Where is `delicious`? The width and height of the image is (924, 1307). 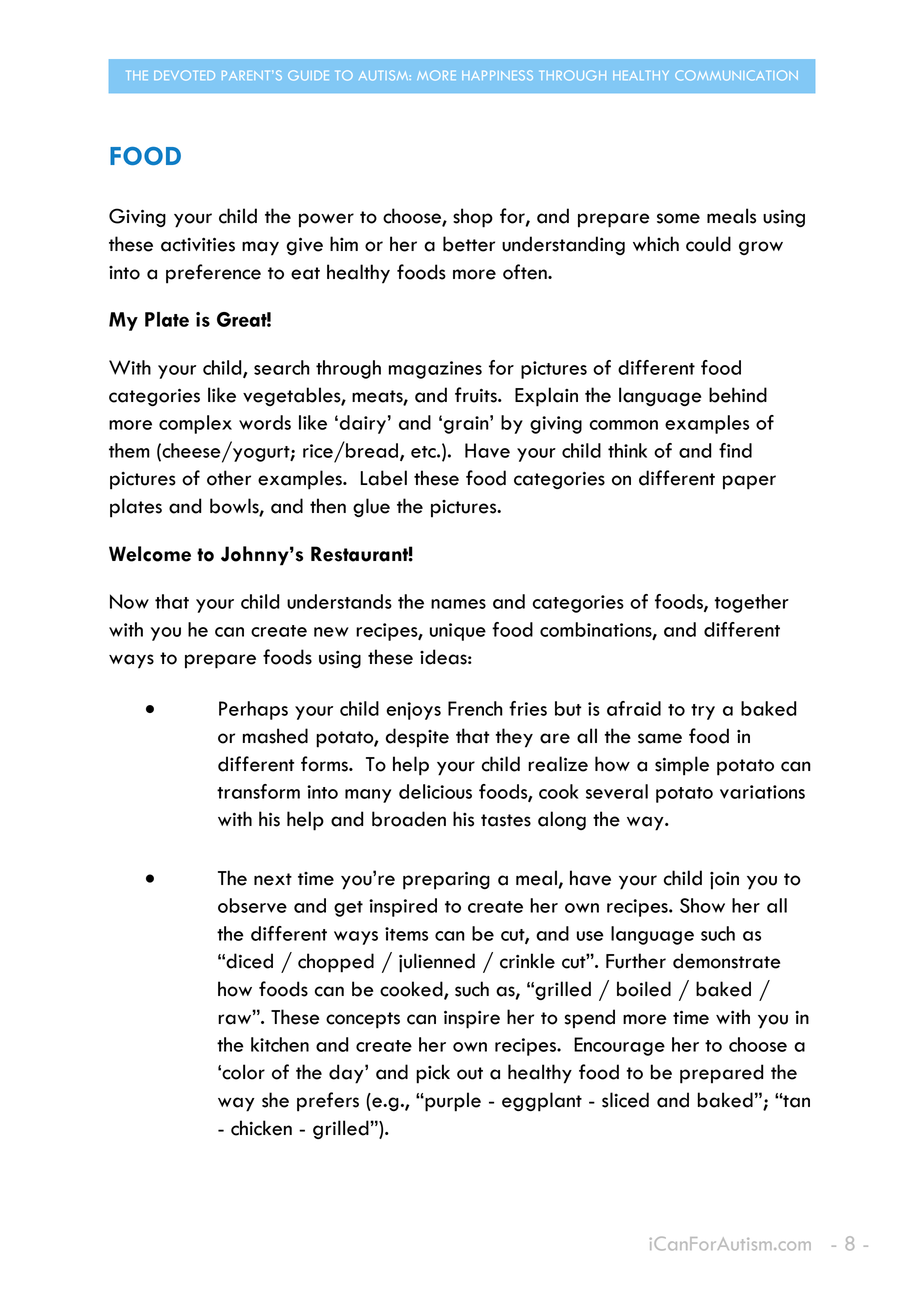 delicious is located at coordinates (435, 791).
